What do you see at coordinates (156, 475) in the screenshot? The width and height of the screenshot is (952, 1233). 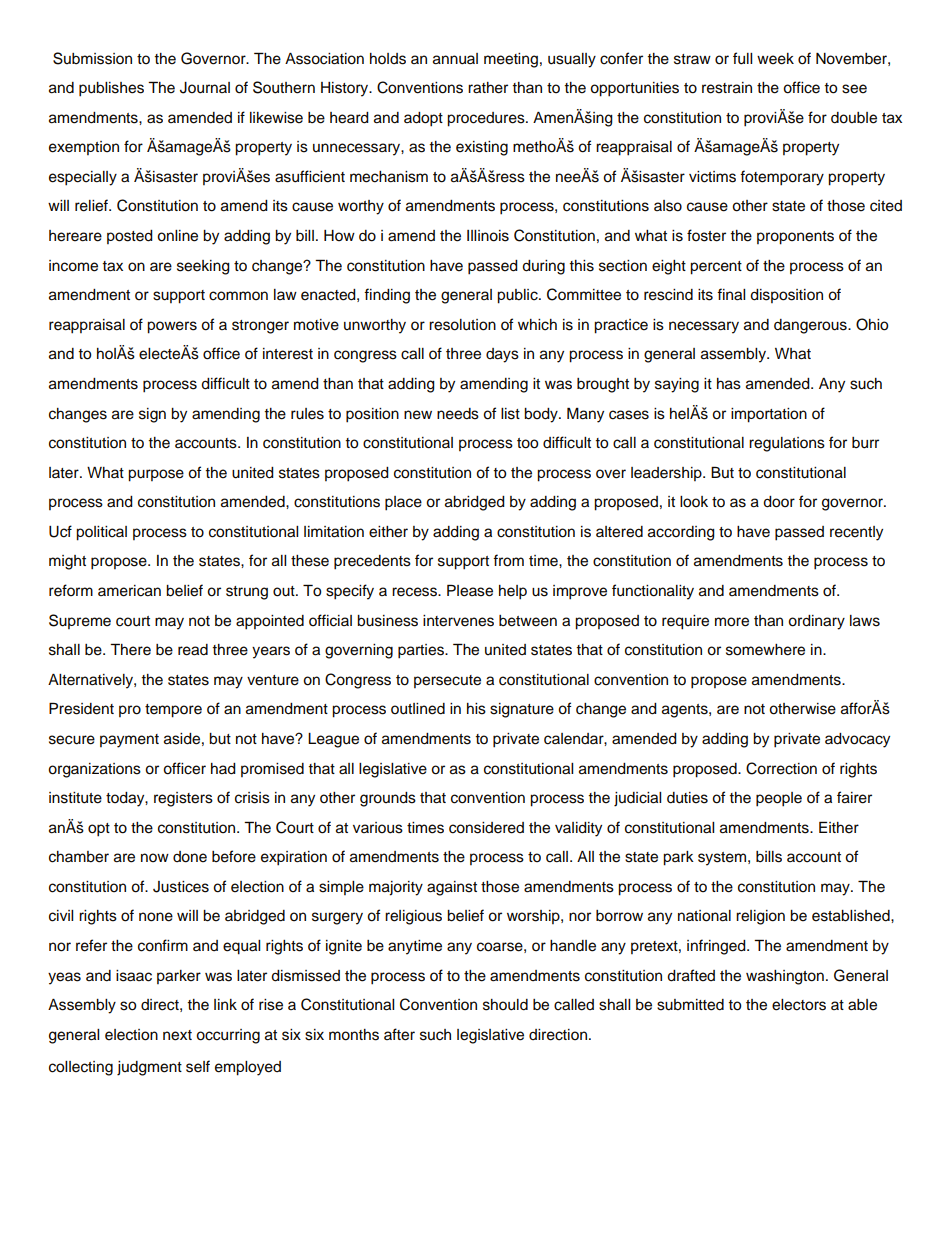 I see `purpose` at bounding box center [156, 475].
